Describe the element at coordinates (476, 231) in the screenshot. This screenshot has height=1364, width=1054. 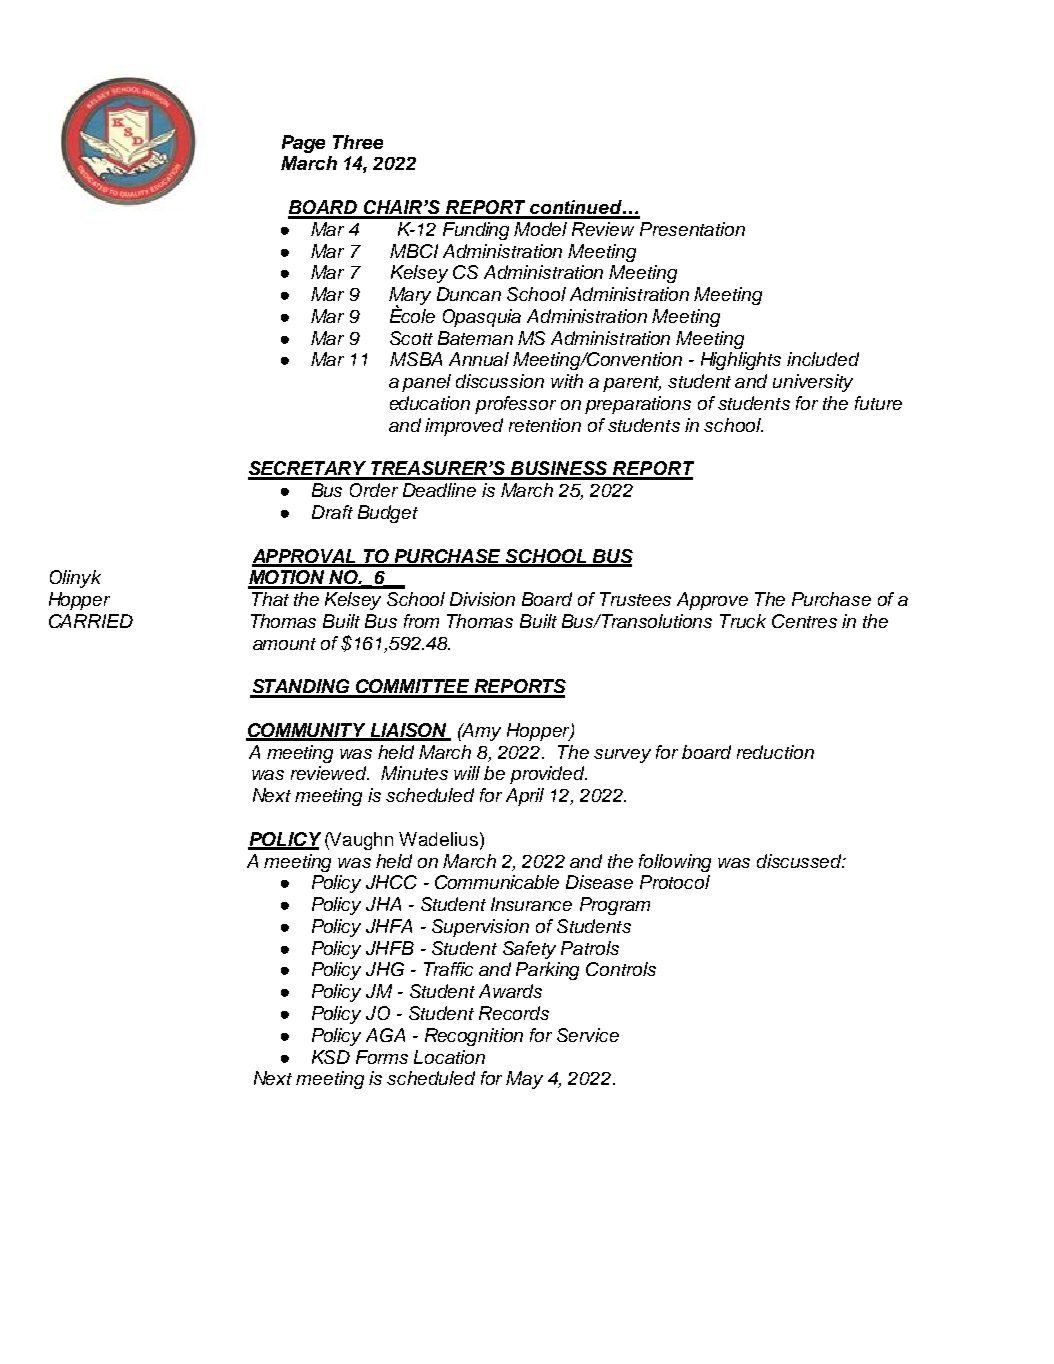
I see `Funding` at that location.
